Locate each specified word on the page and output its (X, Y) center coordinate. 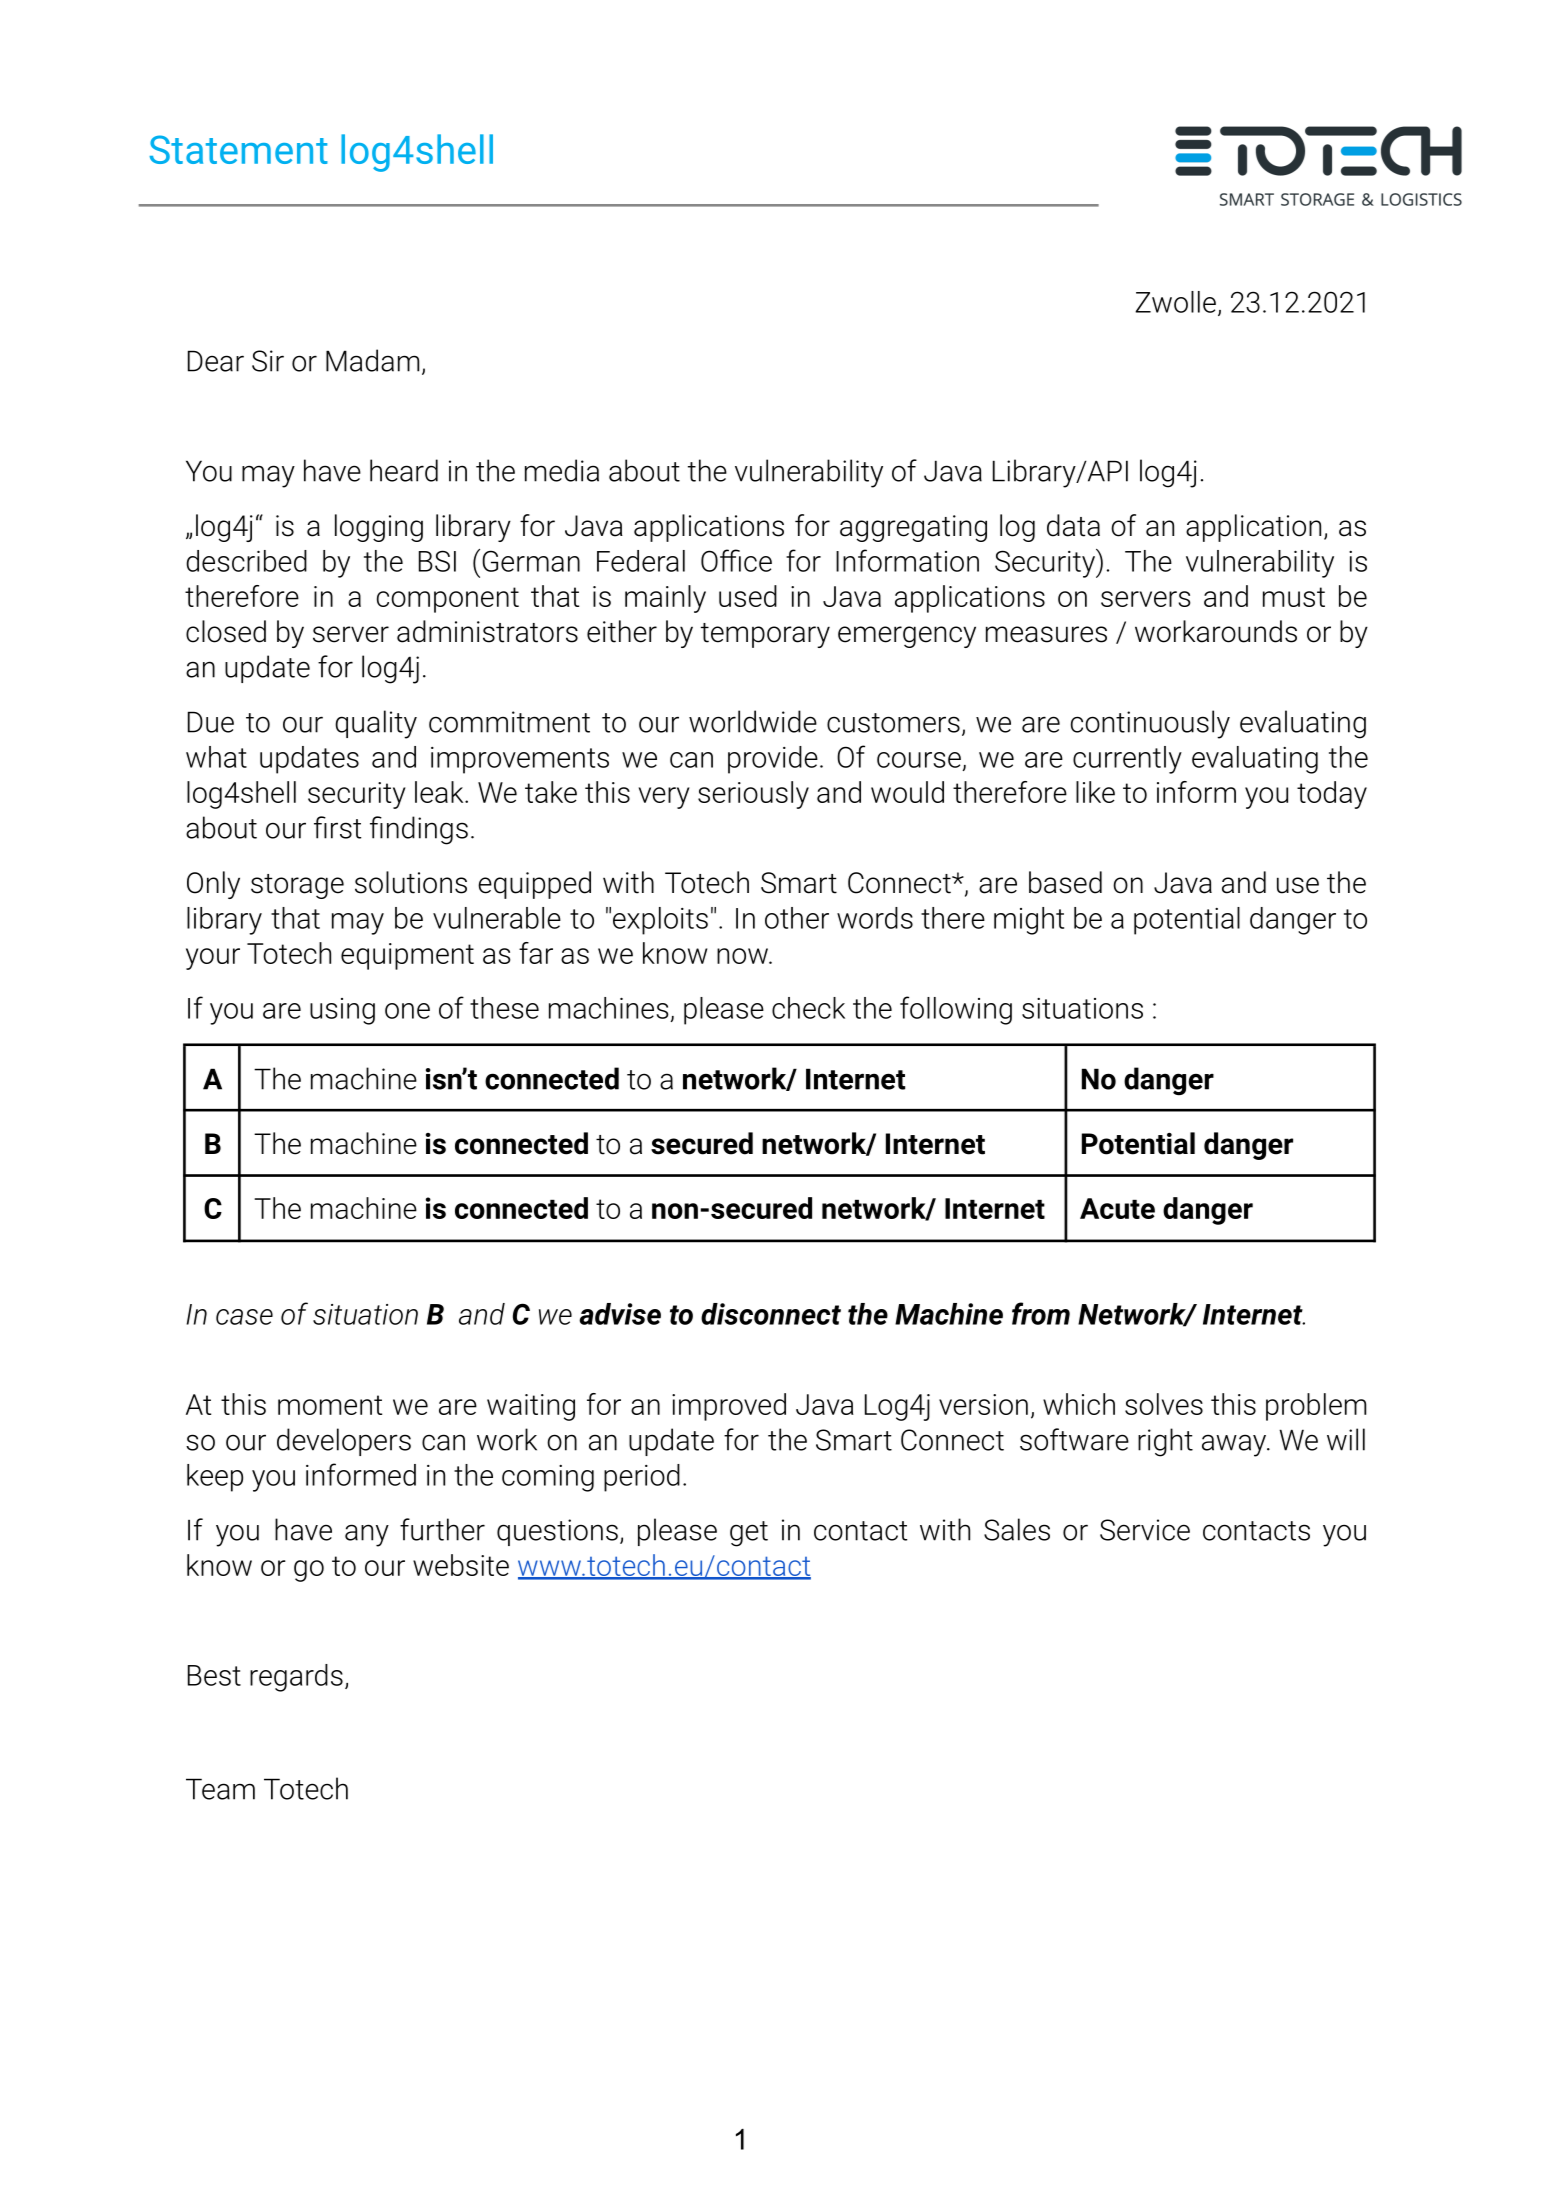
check (808, 1008)
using (342, 1011)
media (562, 470)
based (1065, 882)
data (1073, 525)
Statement (239, 149)
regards (296, 1678)
